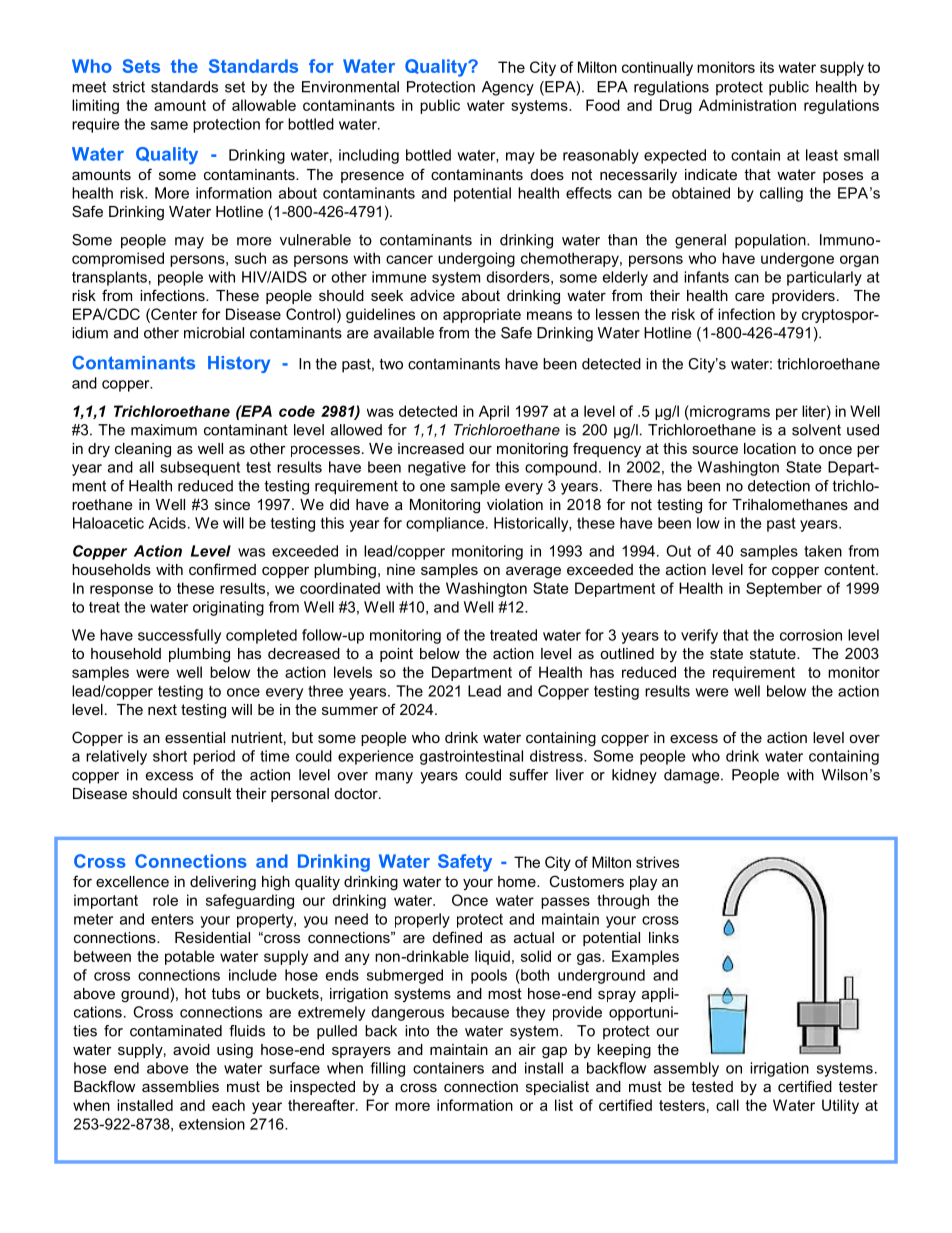  Describe the element at coordinates (180, 1086) in the screenshot. I see `assemblies` at that location.
